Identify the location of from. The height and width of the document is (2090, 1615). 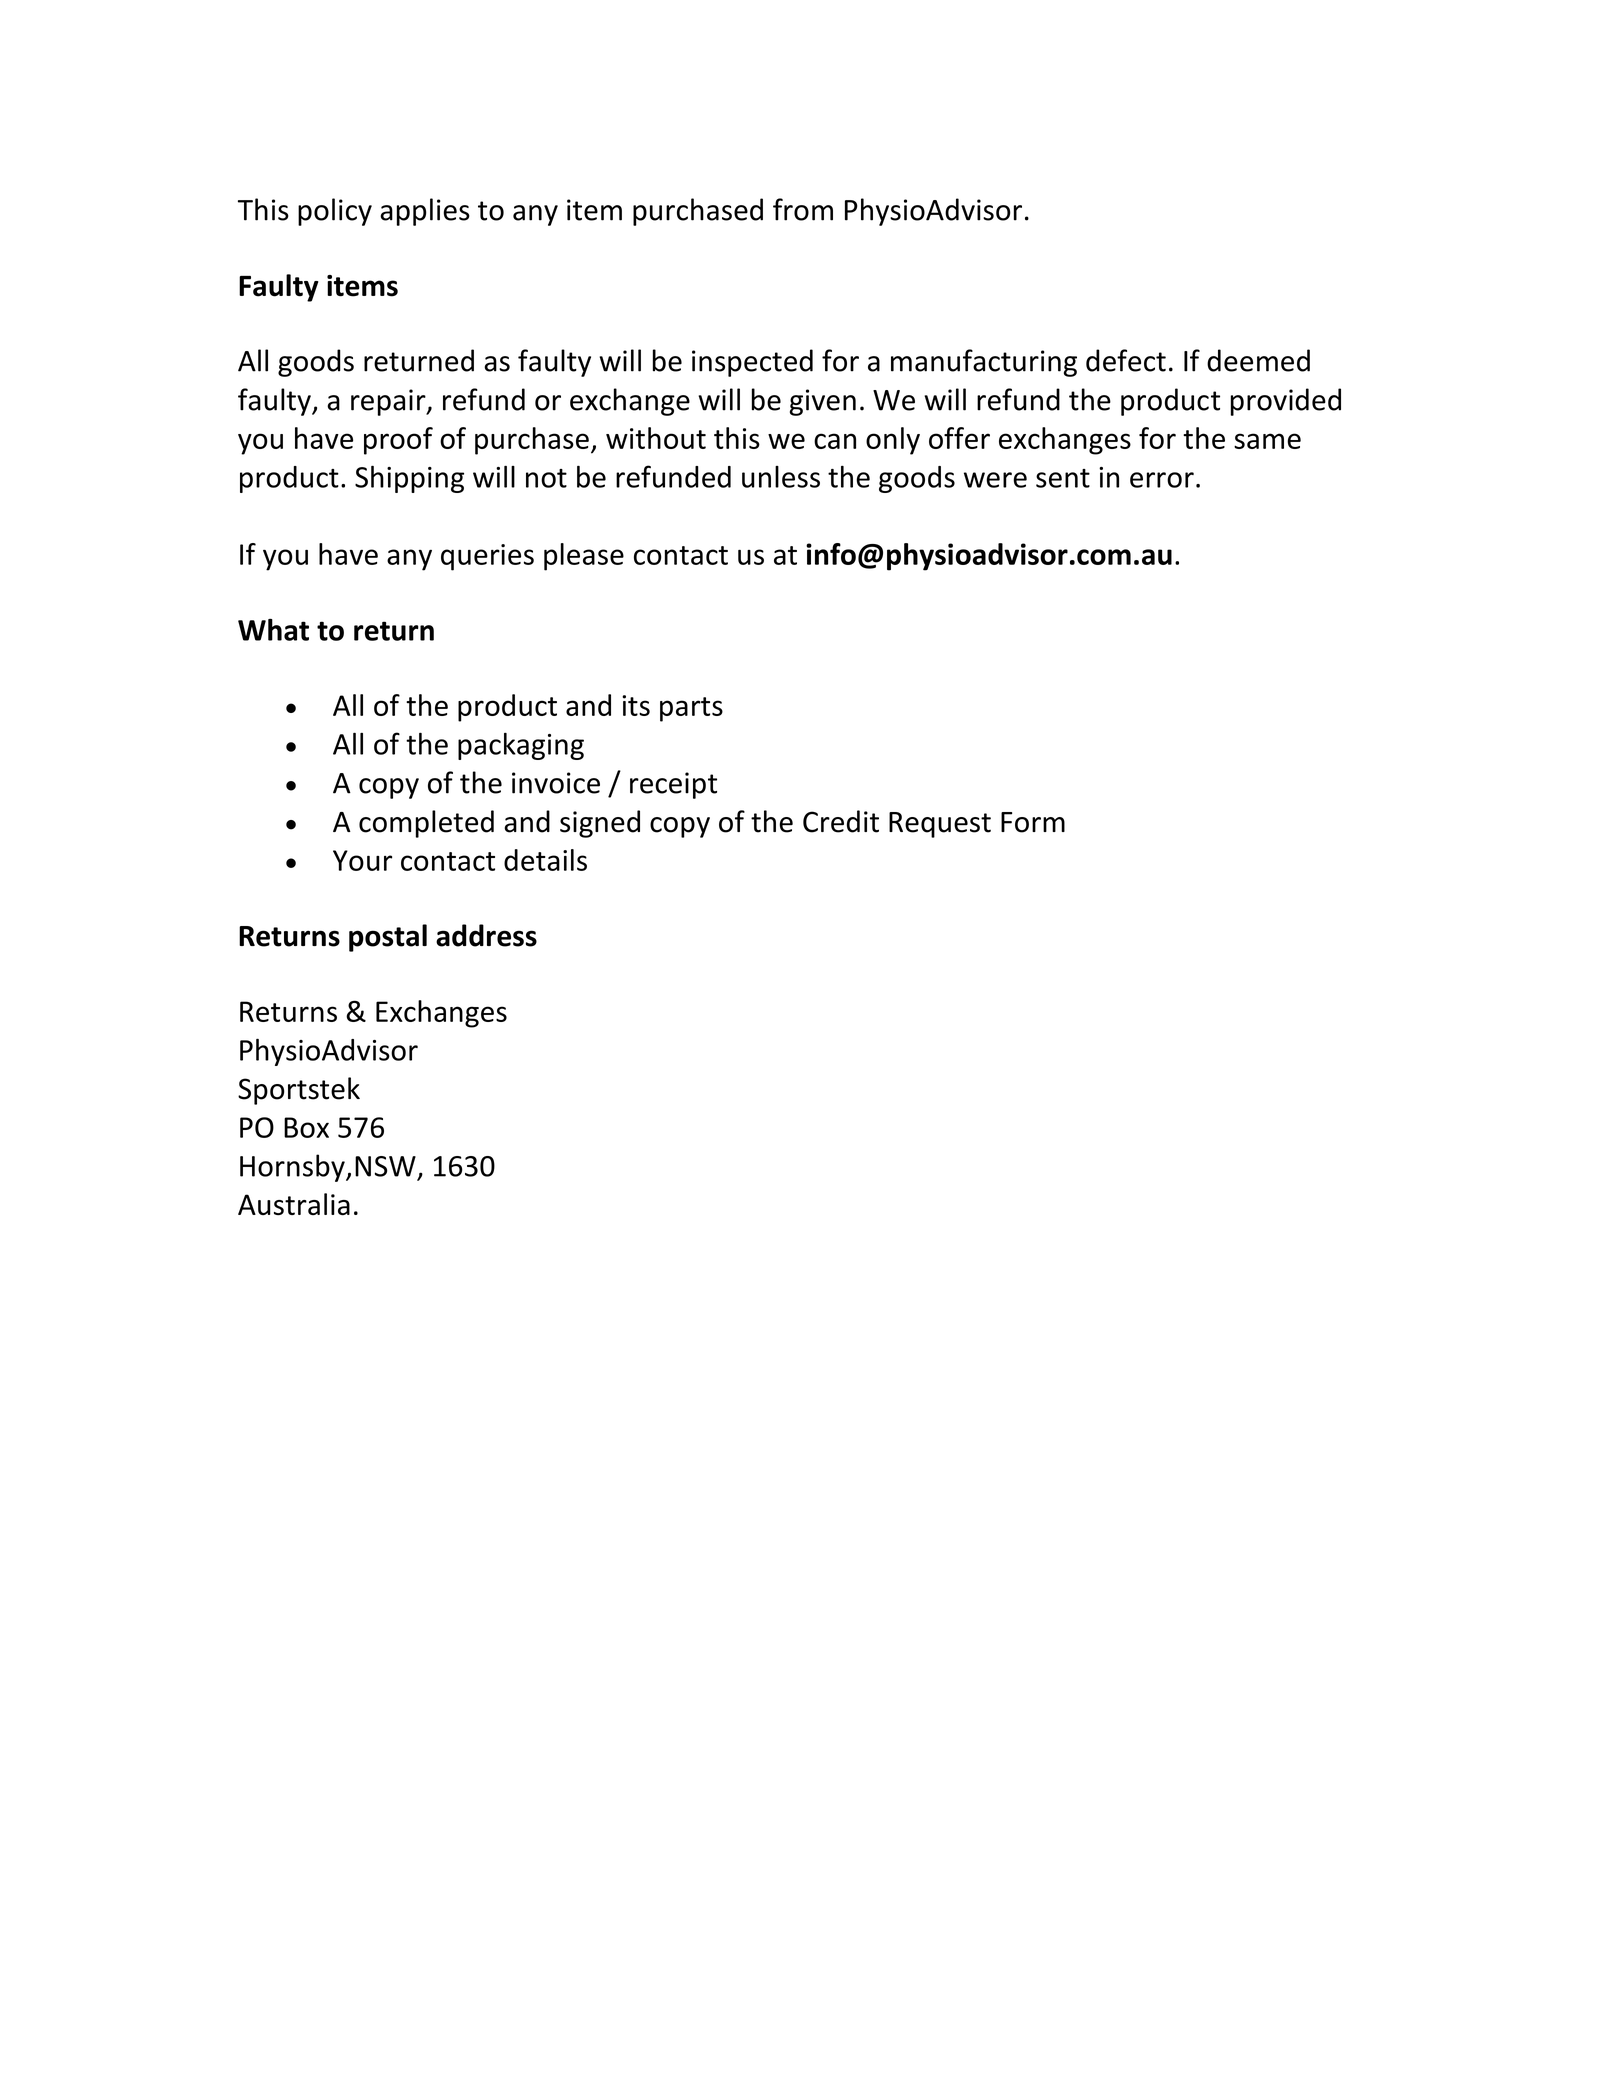
(803, 209).
